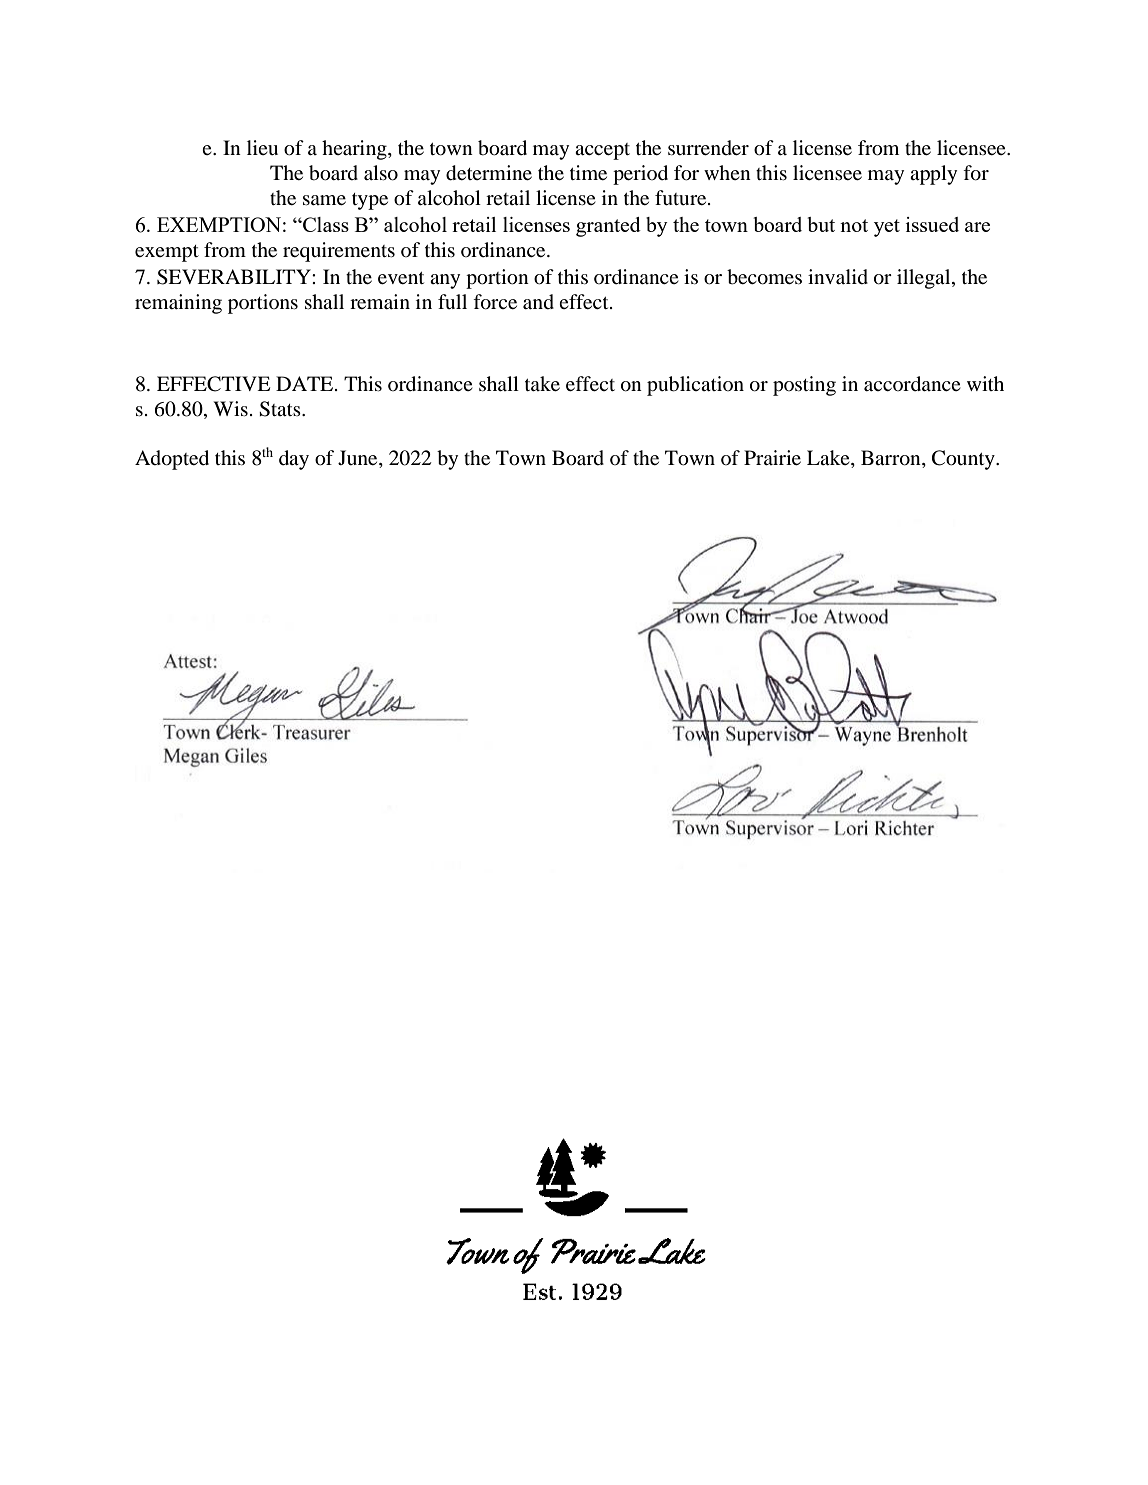 The image size is (1148, 1485). Describe the element at coordinates (933, 175) in the screenshot. I see `apply` at that location.
